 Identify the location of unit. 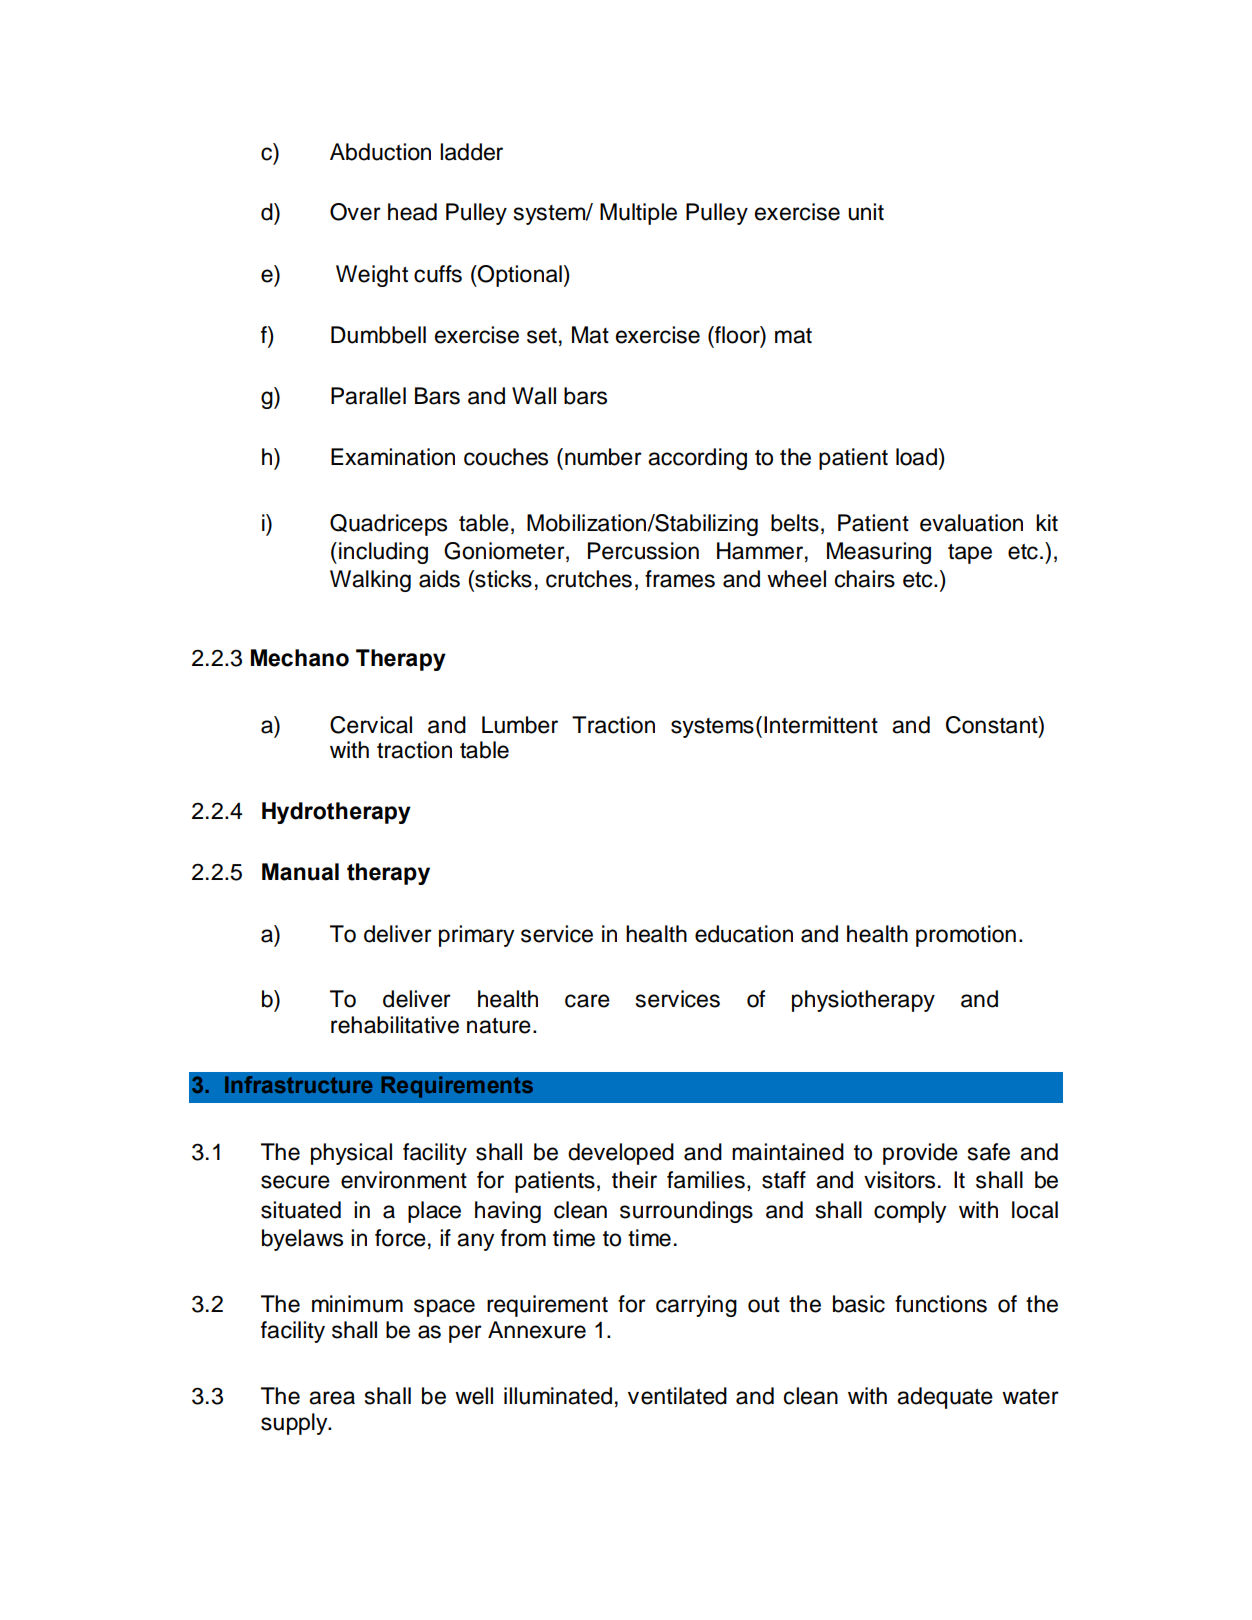
(866, 212).
